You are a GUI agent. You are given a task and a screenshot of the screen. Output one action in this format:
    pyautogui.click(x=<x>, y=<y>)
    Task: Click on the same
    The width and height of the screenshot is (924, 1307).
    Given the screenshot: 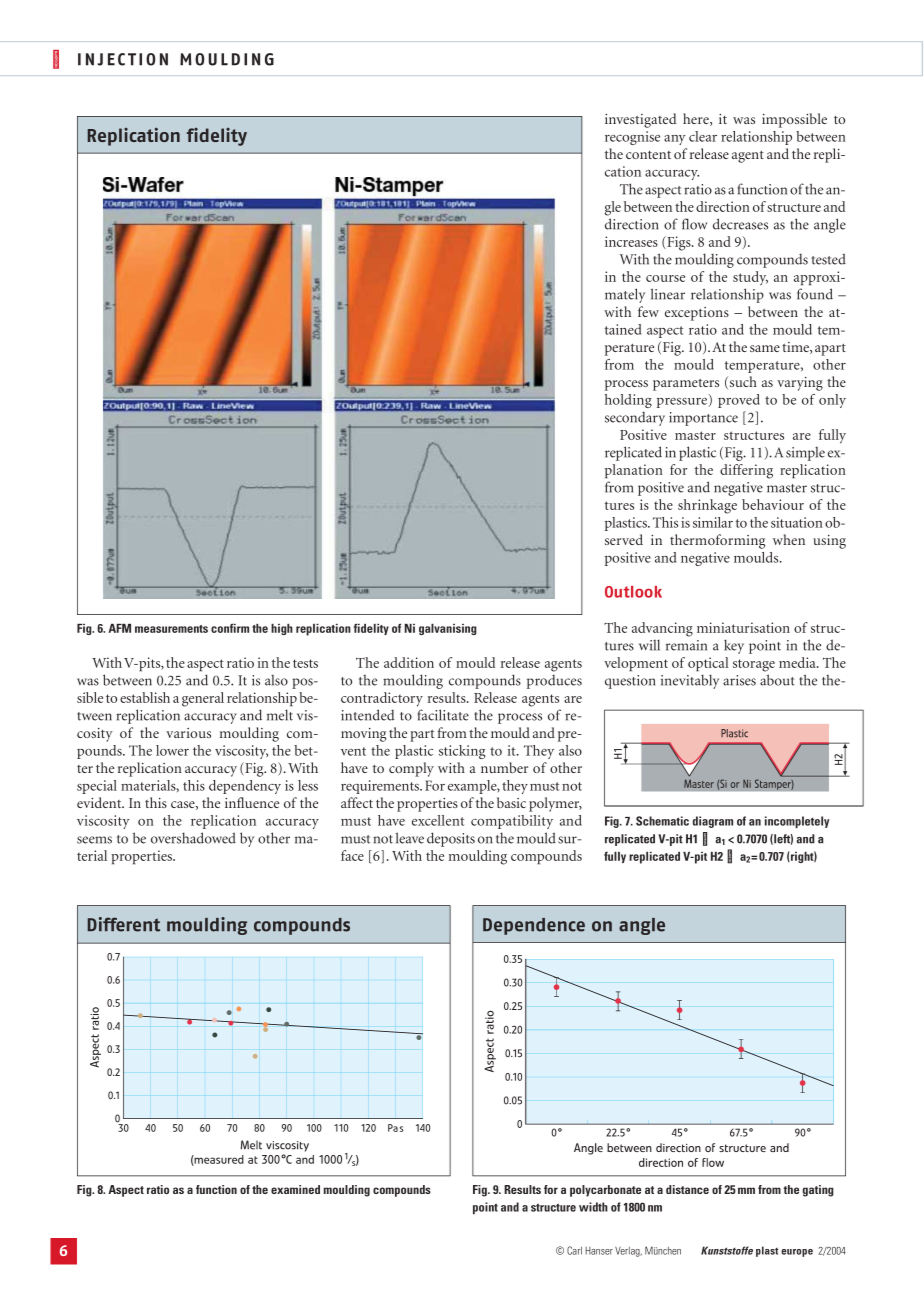 What is the action you would take?
    pyautogui.click(x=765, y=348)
